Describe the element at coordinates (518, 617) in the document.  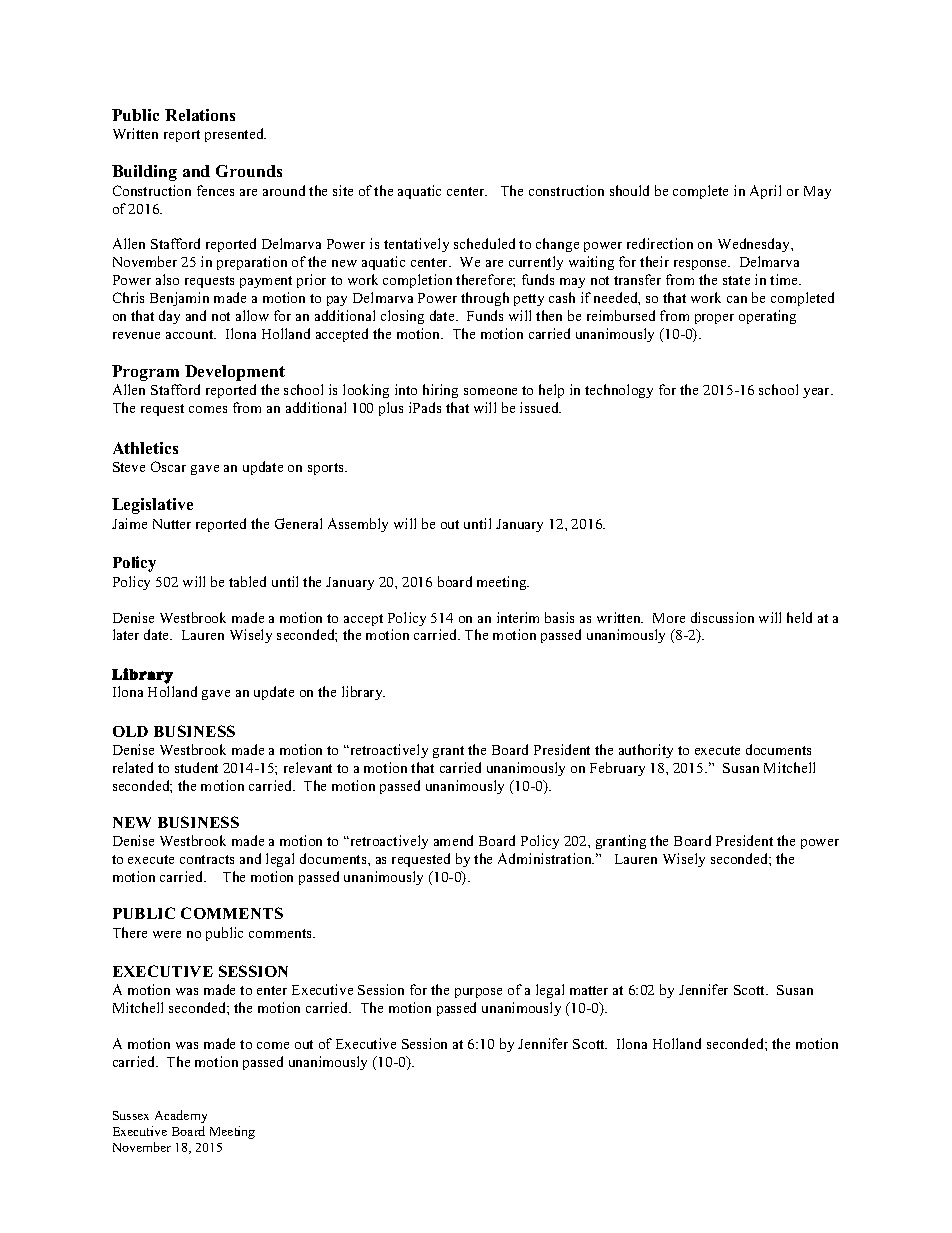
I see `interim` at that location.
